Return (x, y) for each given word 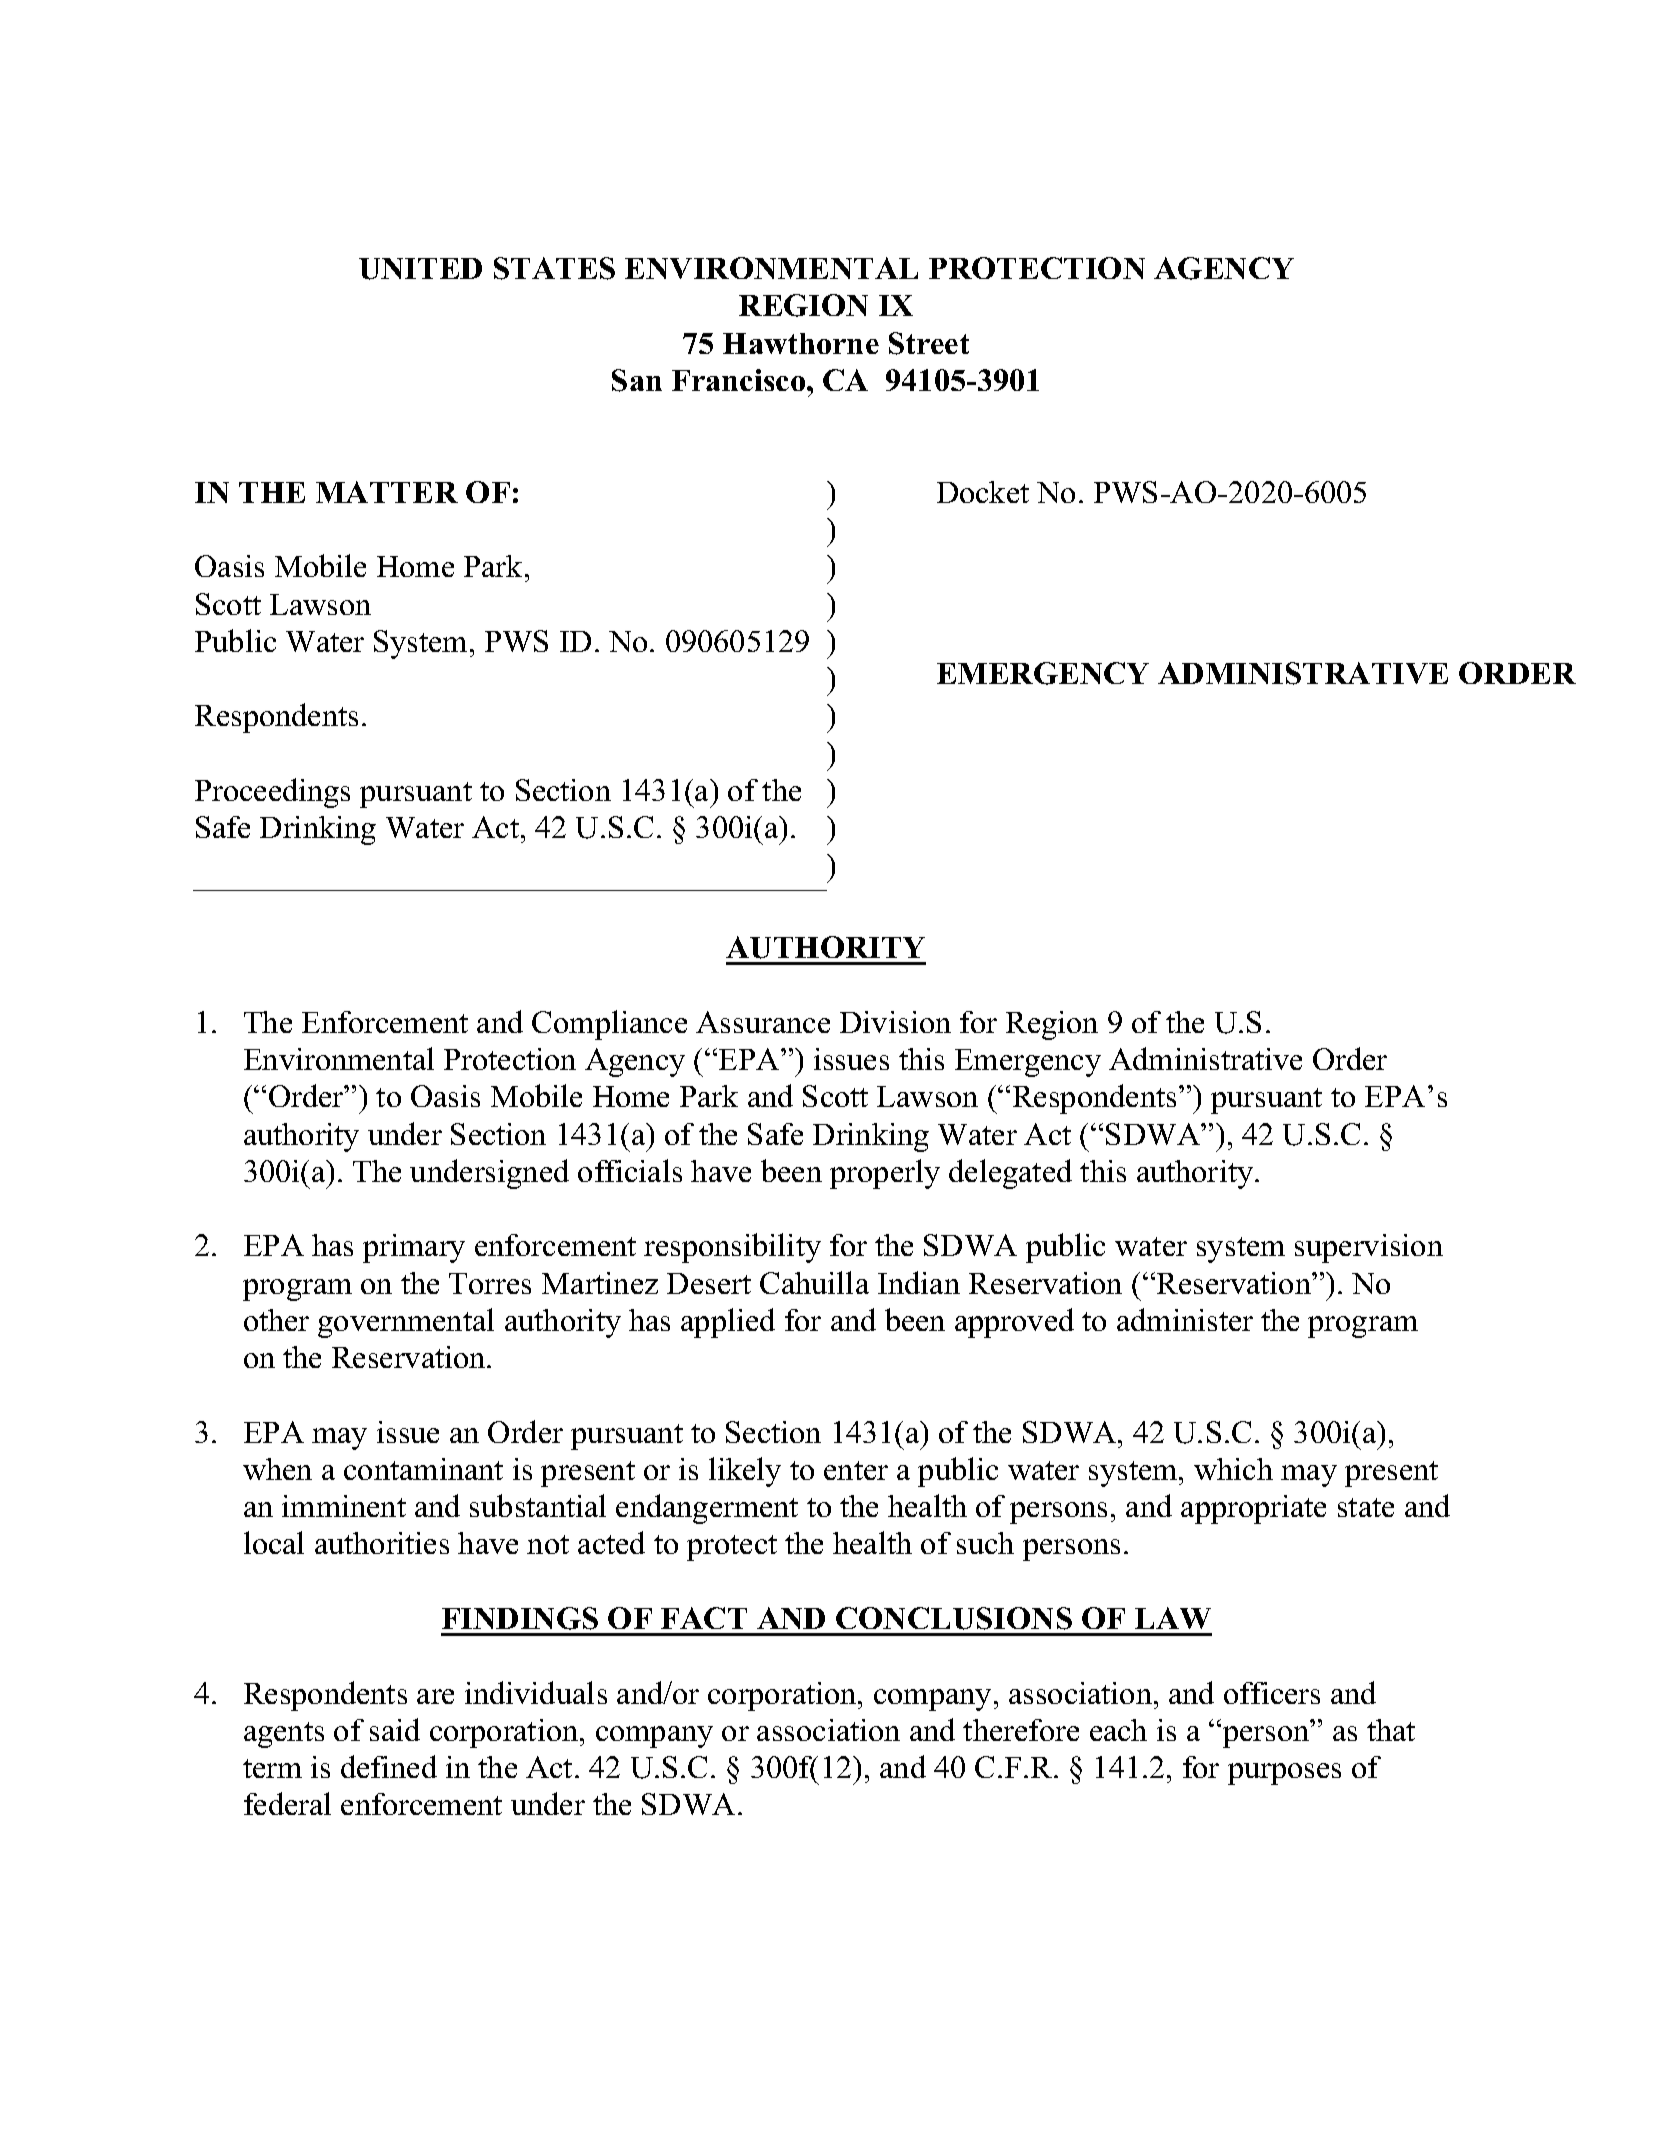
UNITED (420, 269)
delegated (1010, 1174)
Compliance (609, 1025)
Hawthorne (801, 343)
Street (929, 343)
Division (895, 1022)
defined (389, 1766)
